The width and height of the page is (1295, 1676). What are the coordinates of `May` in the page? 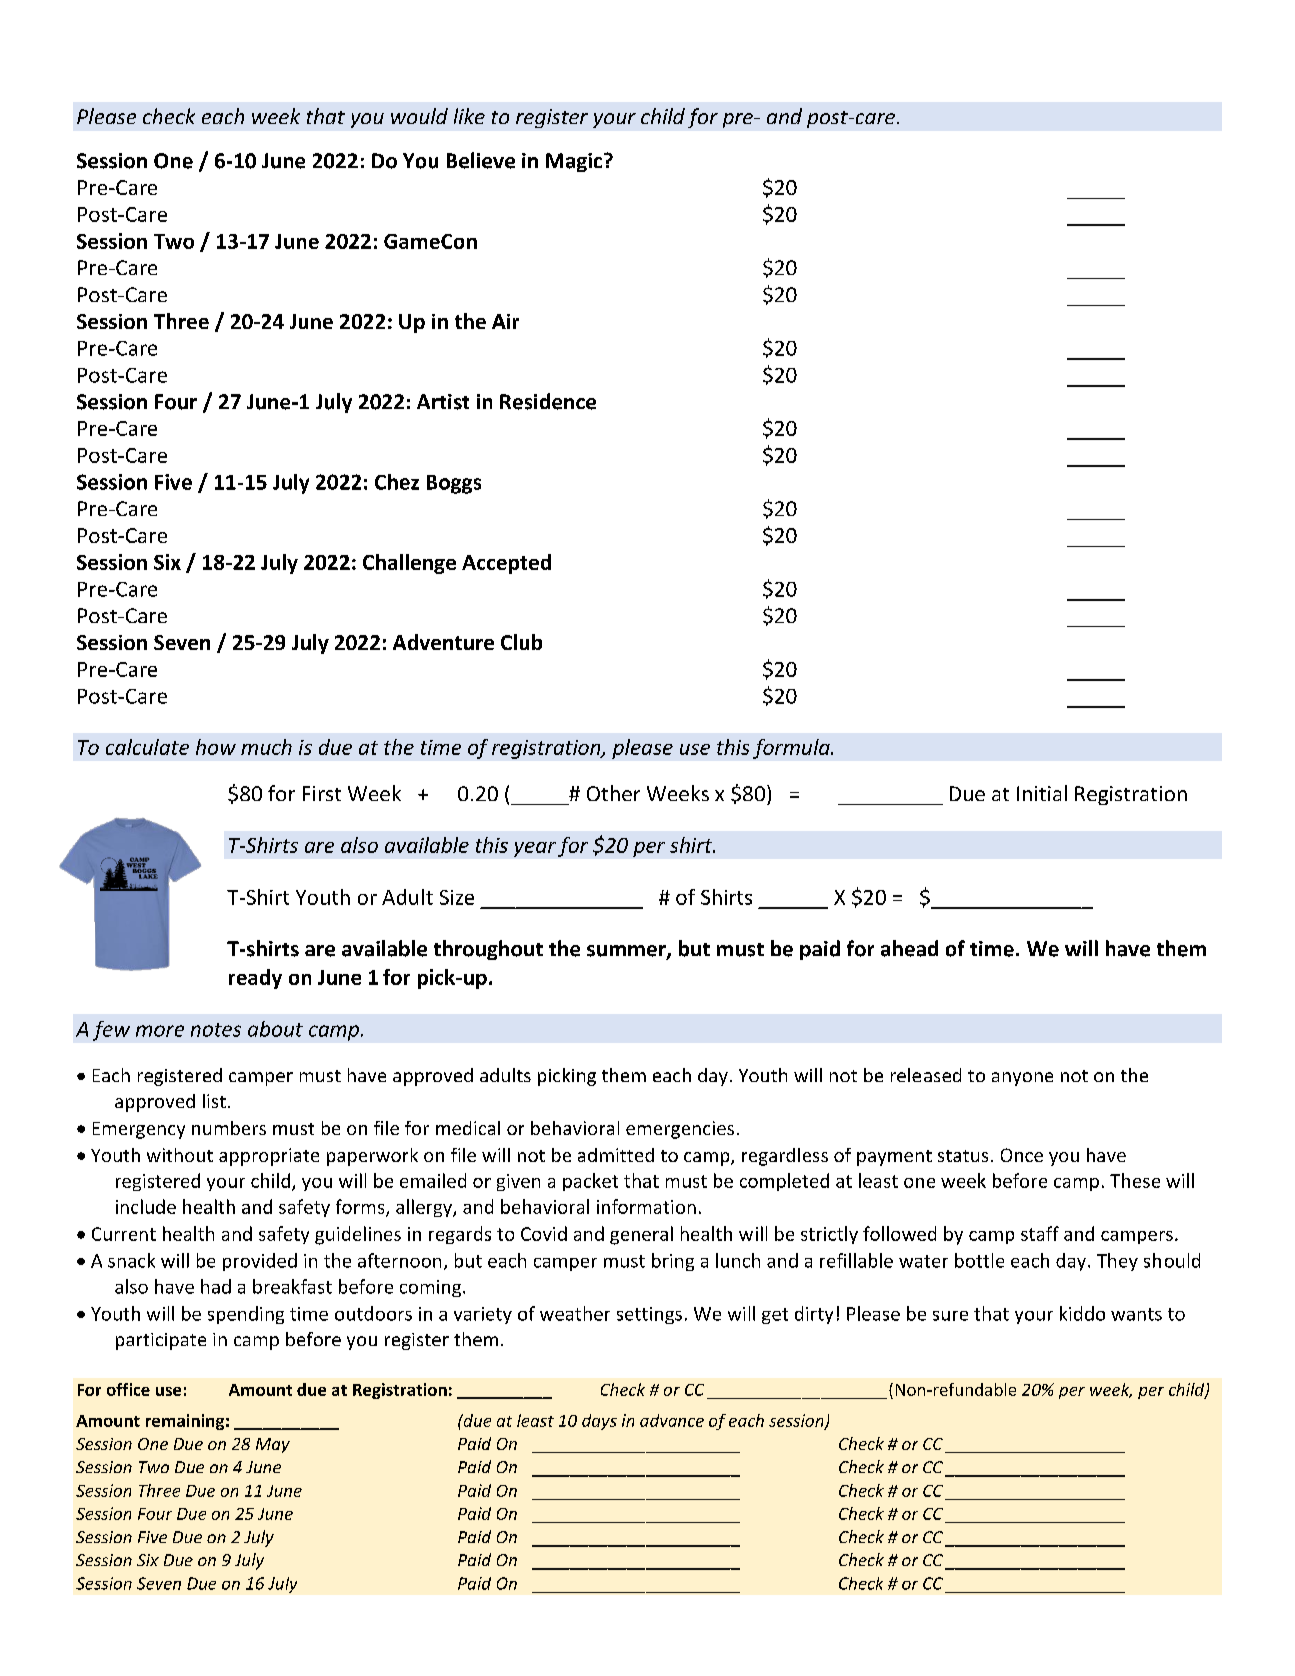 It's located at (273, 1445).
